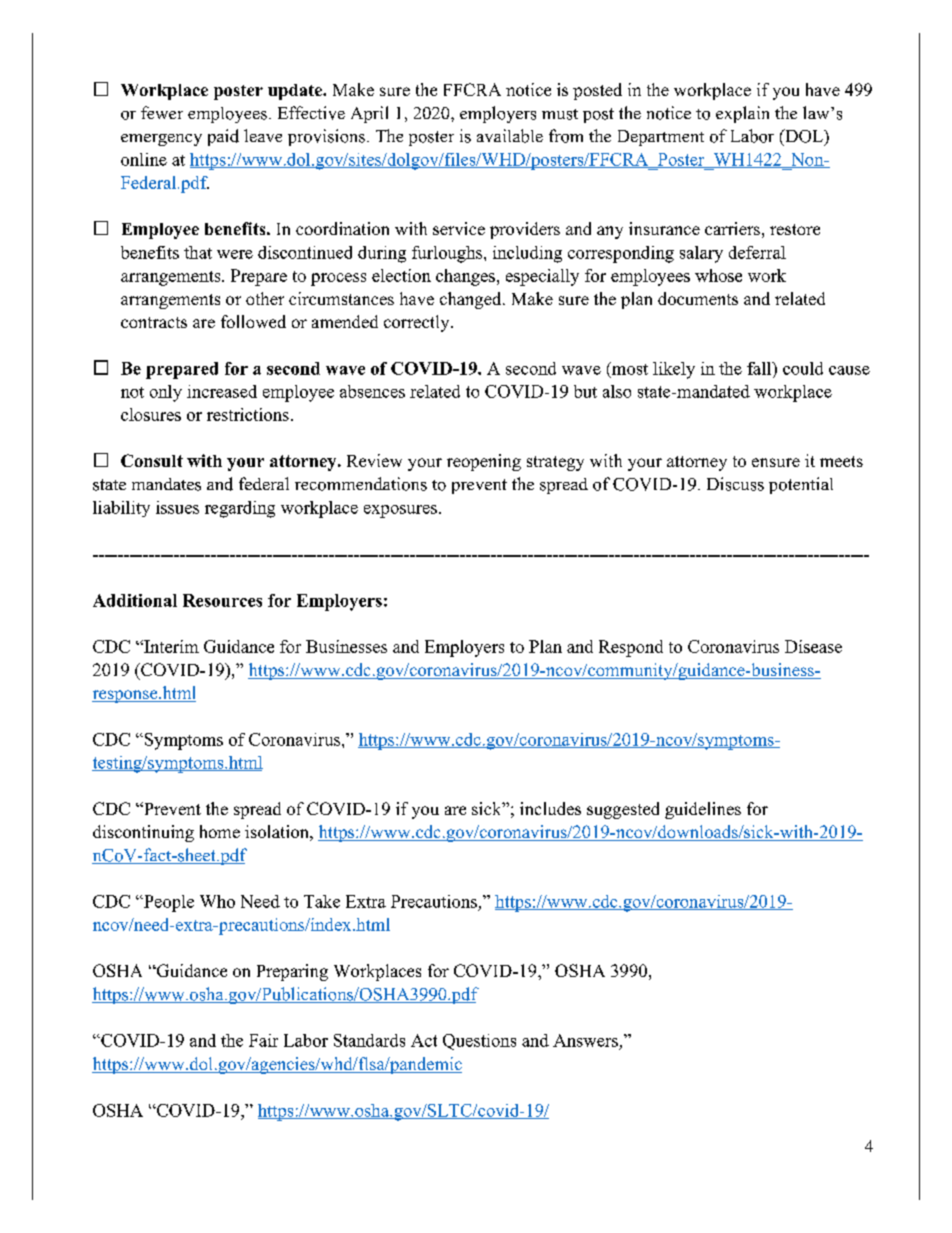 The height and width of the document is (1233, 952). Describe the element at coordinates (760, 368) in the document. I see `fall` at that location.
